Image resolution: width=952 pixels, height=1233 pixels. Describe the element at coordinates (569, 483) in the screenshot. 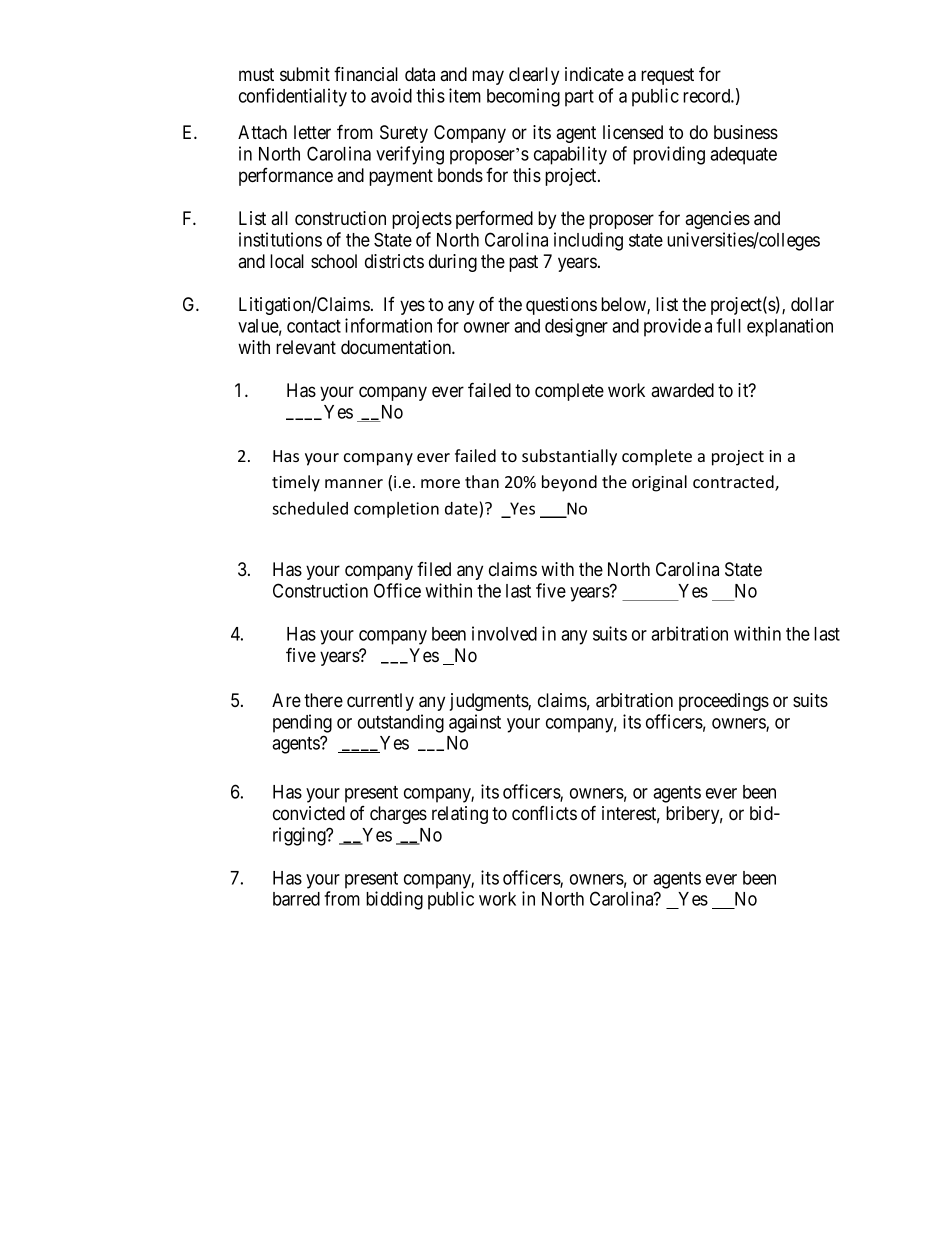

I see `beyond` at that location.
